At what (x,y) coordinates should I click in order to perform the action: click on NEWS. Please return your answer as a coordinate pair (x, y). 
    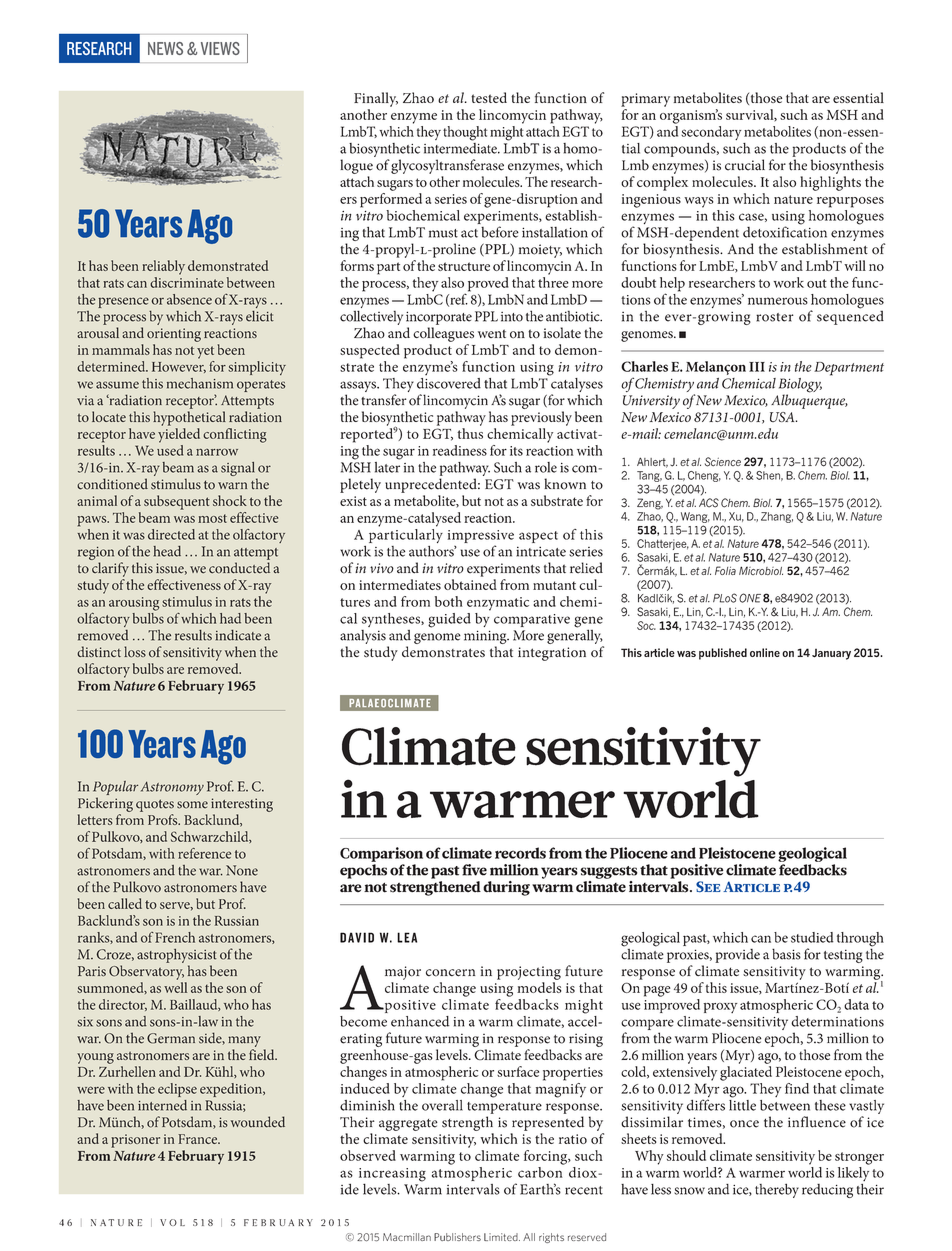
    Looking at the image, I should click on (165, 48).
